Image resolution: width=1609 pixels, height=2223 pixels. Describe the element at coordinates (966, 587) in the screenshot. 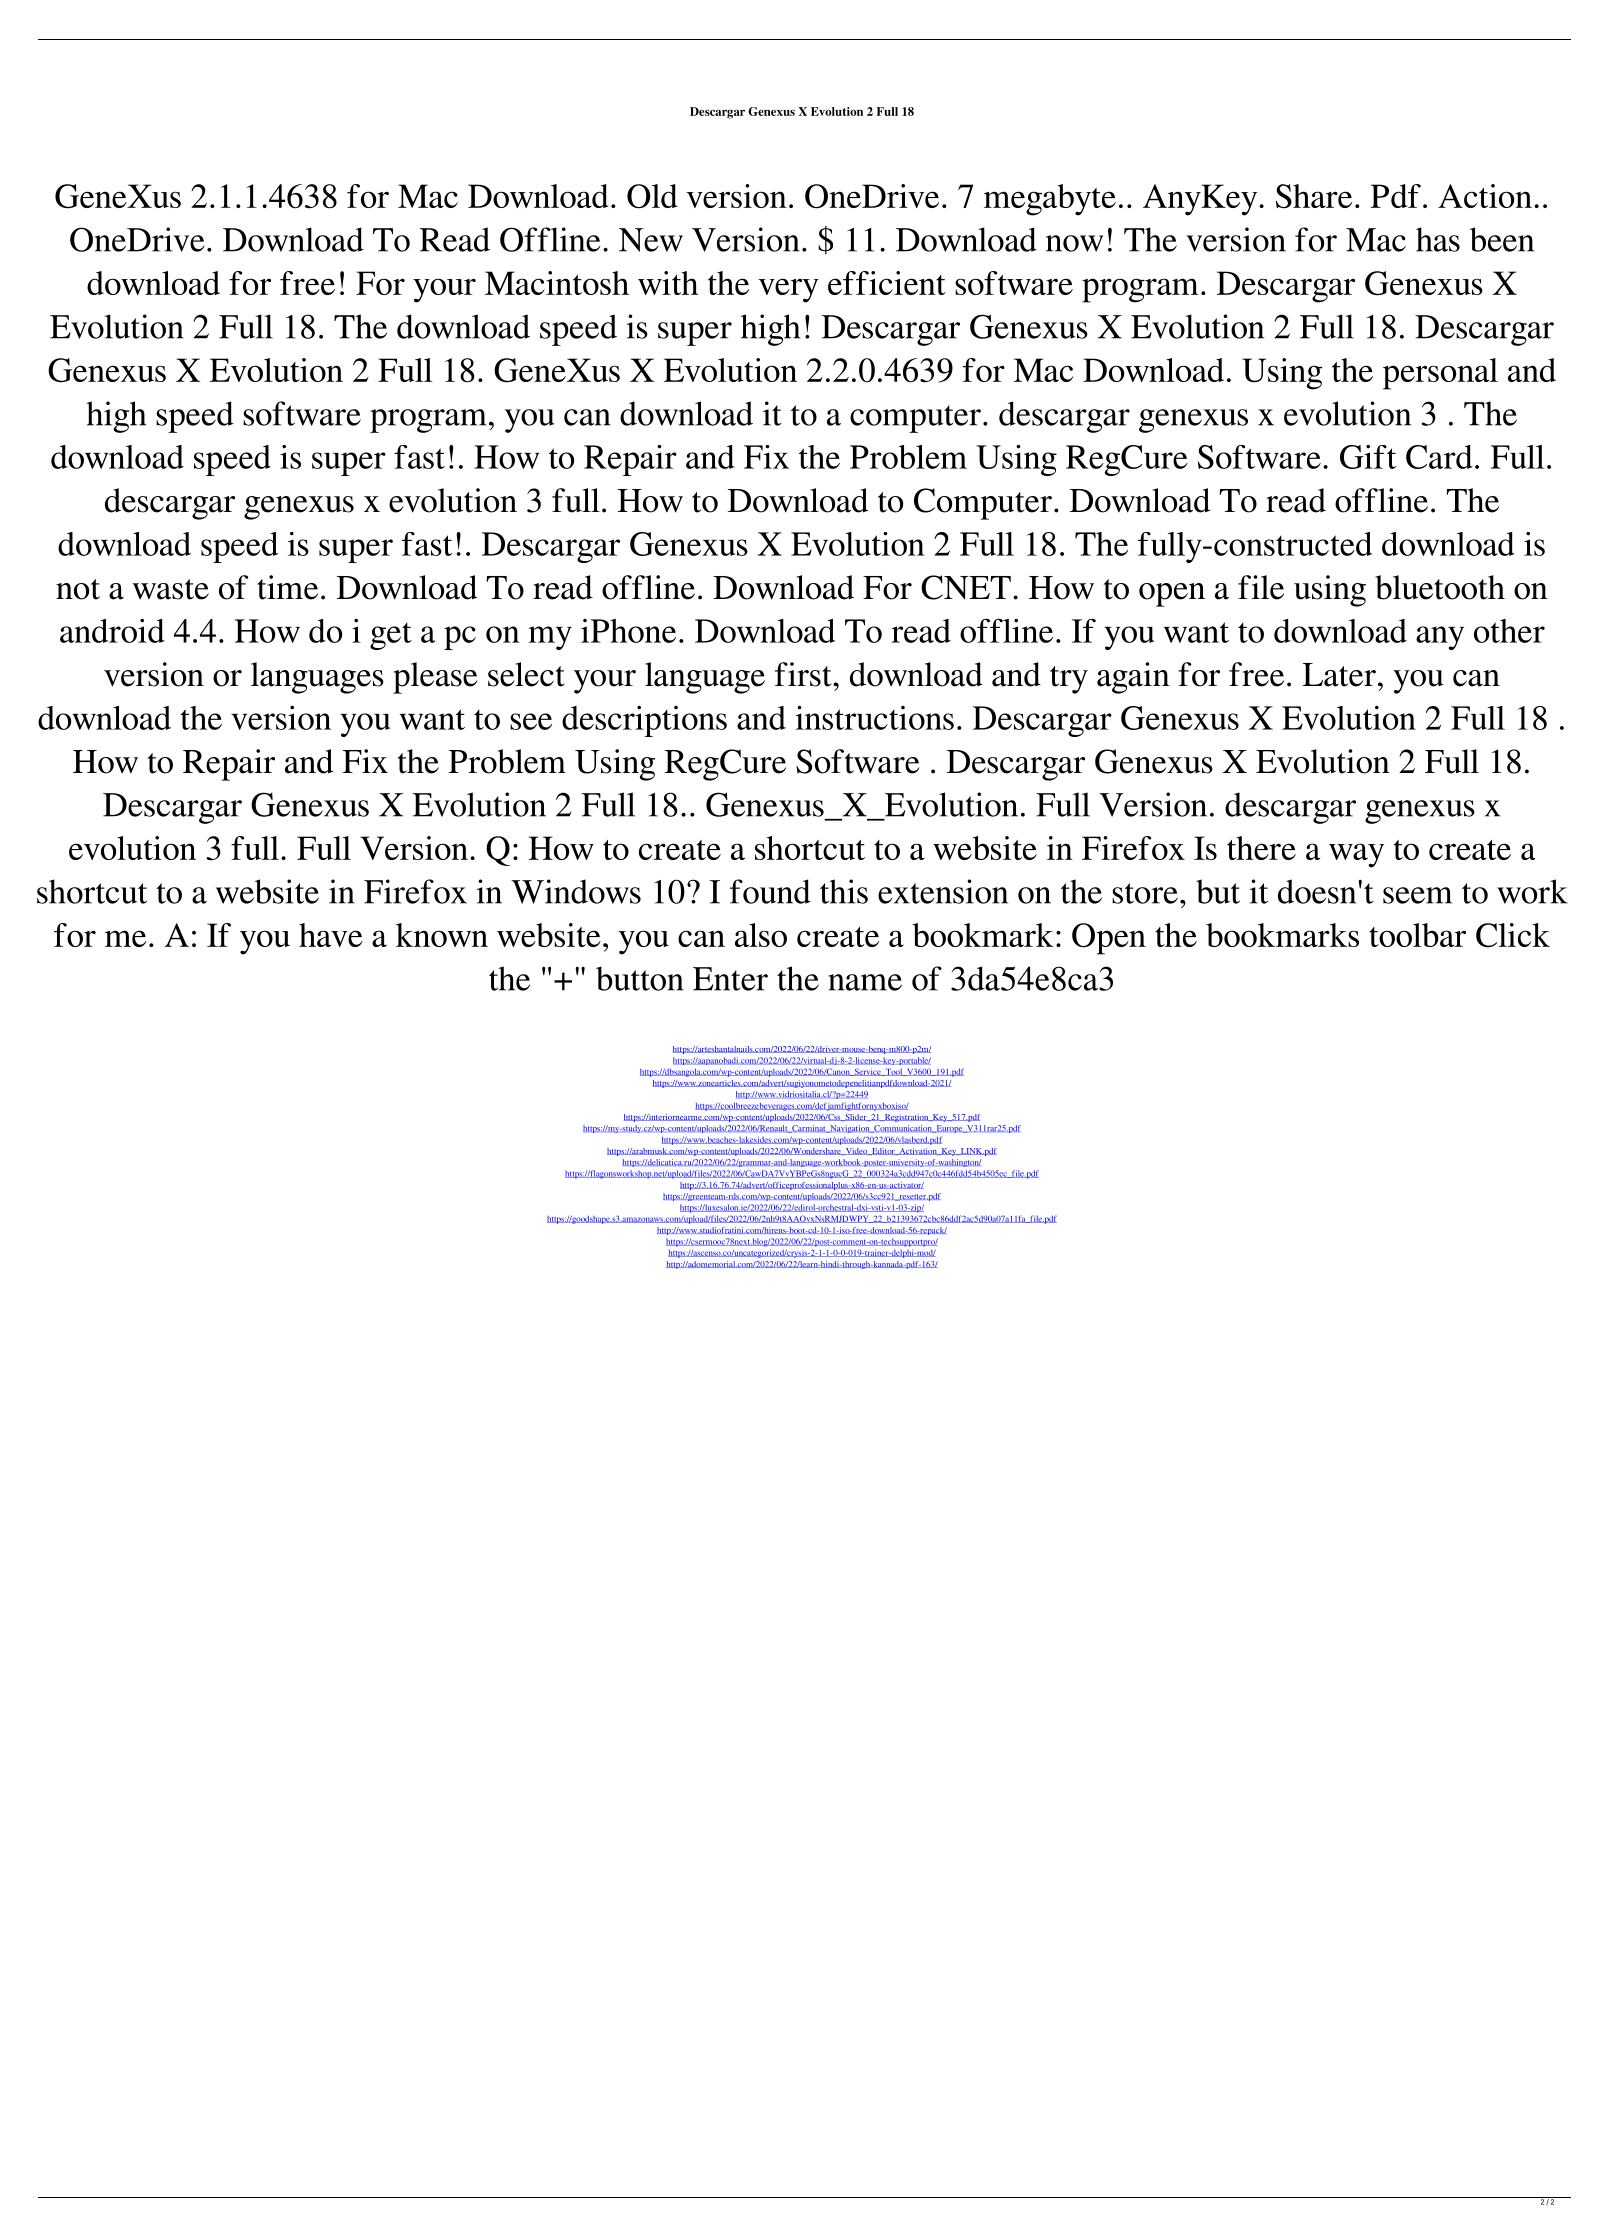

I see `CNET` at that location.
